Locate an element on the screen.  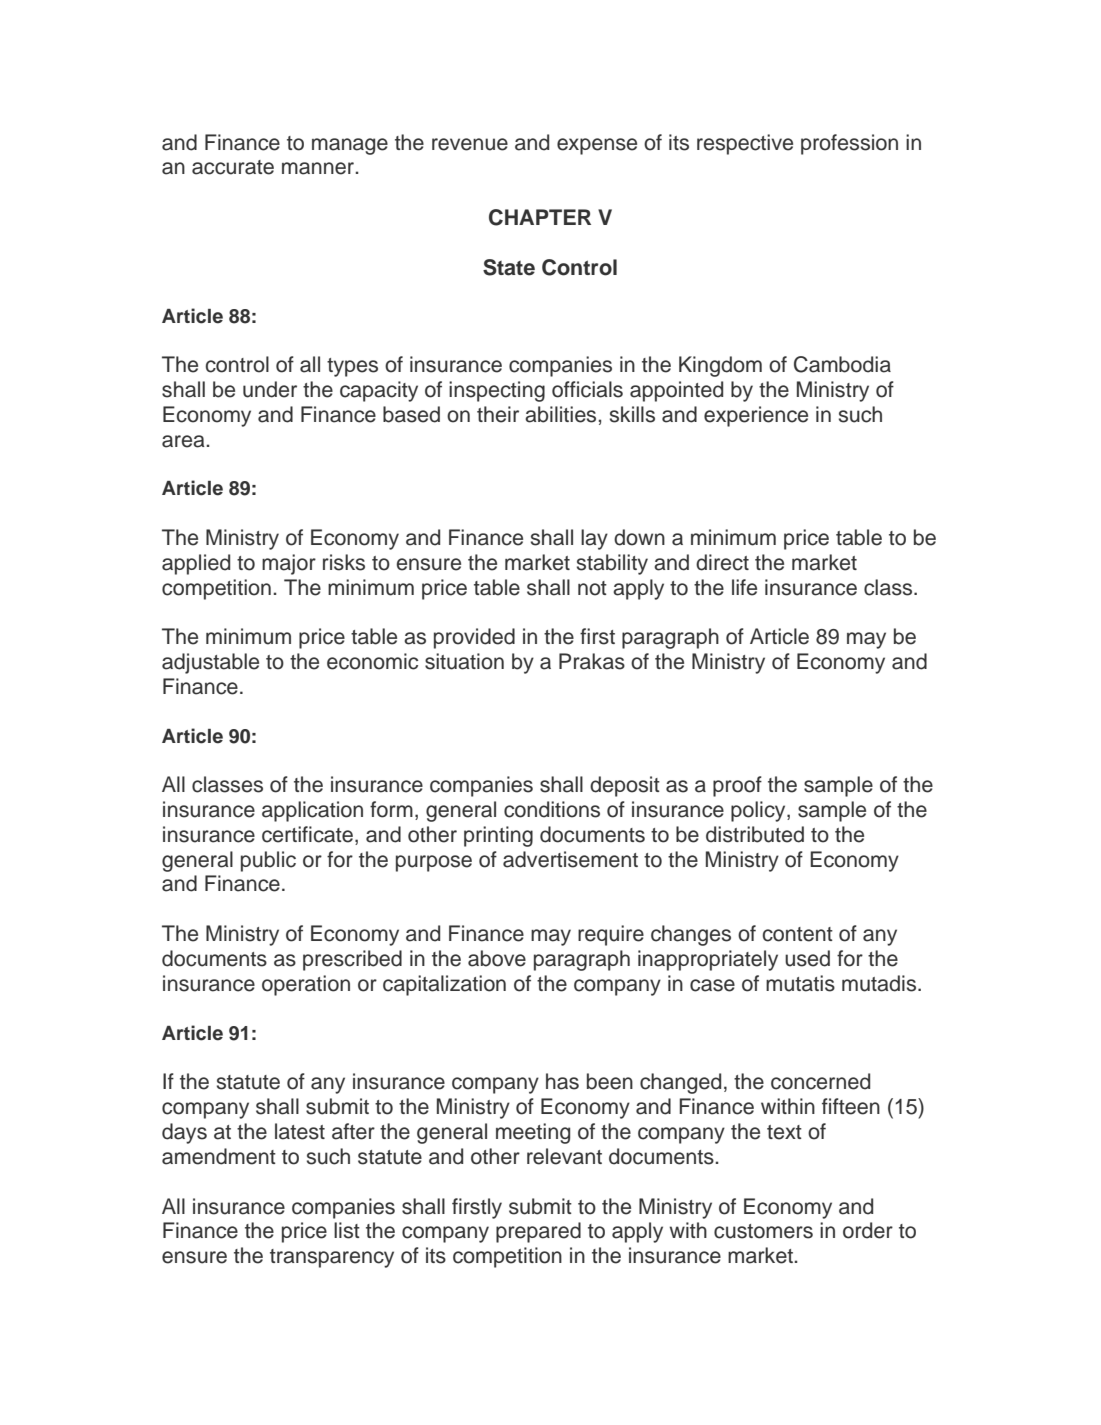
CHAPTER is located at coordinates (540, 217).
